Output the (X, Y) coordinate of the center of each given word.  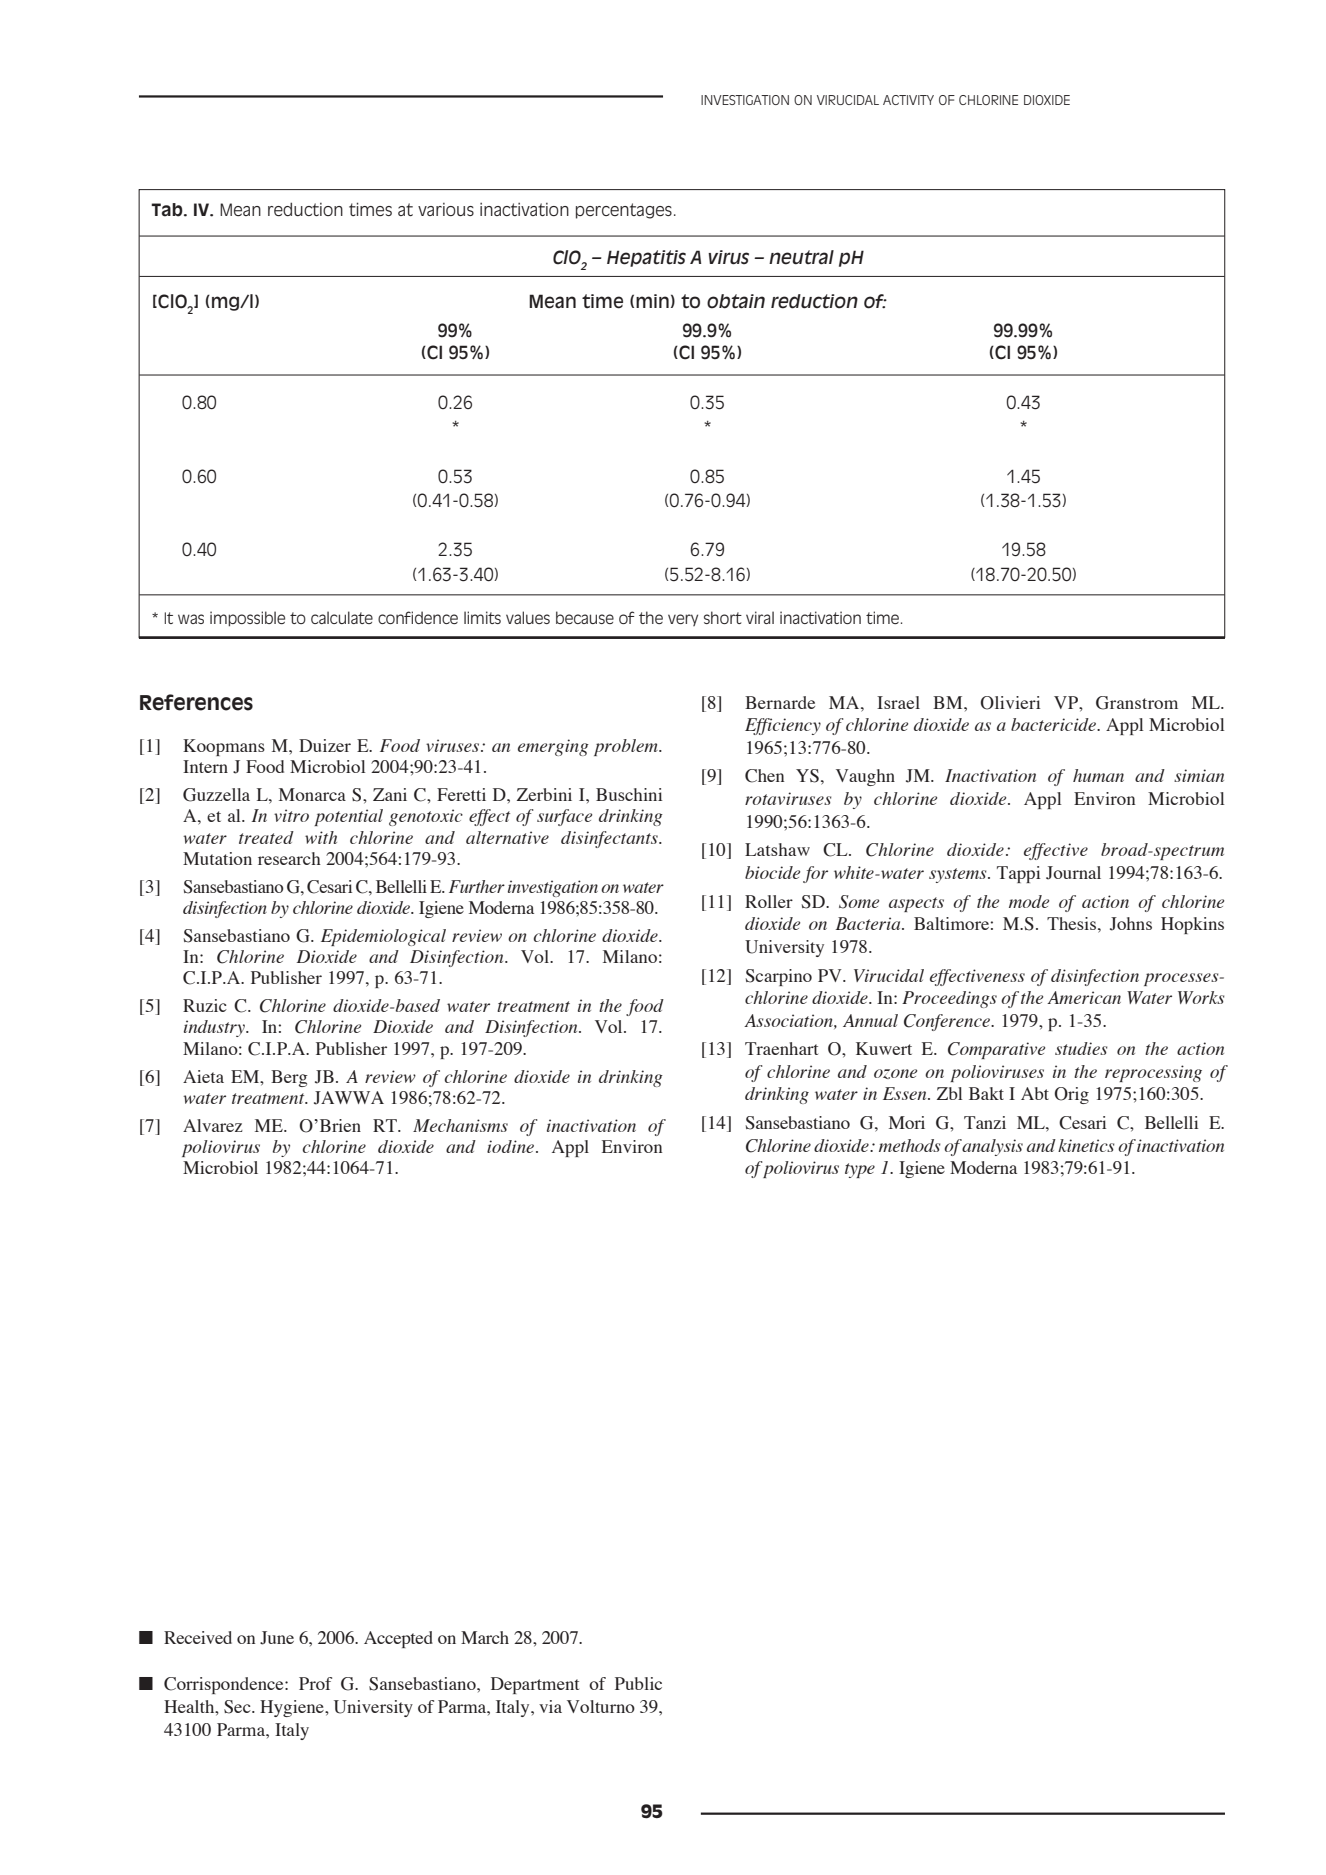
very (683, 620)
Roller (769, 901)
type (860, 1170)
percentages (624, 211)
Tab (168, 210)
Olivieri (1010, 703)
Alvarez (213, 1125)
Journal (1073, 873)
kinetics (1086, 1145)
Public (638, 1683)
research (289, 858)
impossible (247, 619)
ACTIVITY (908, 100)
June (277, 1638)
